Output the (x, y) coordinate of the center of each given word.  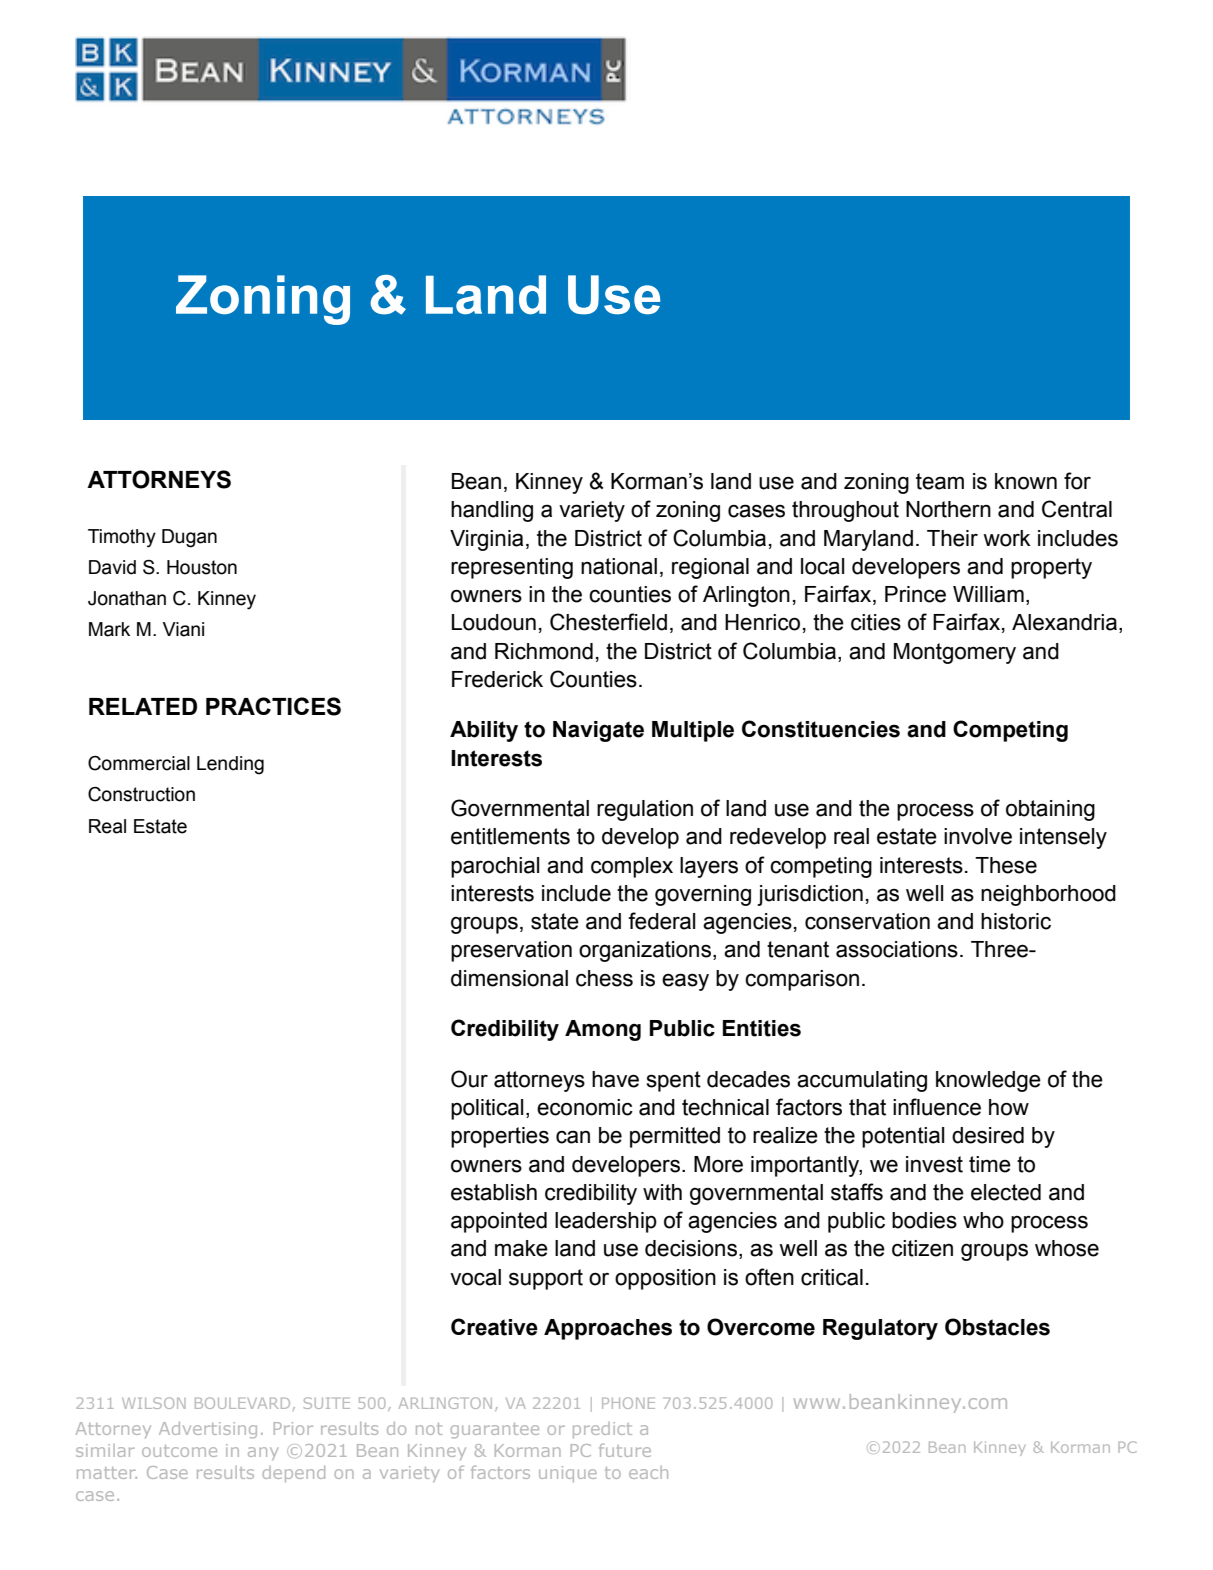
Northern (948, 509)
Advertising (208, 1430)
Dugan (189, 538)
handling (492, 511)
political (487, 1109)
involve (978, 836)
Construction (141, 794)
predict (602, 1430)
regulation (645, 810)
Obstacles (997, 1327)
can (573, 1137)
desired (988, 1135)
